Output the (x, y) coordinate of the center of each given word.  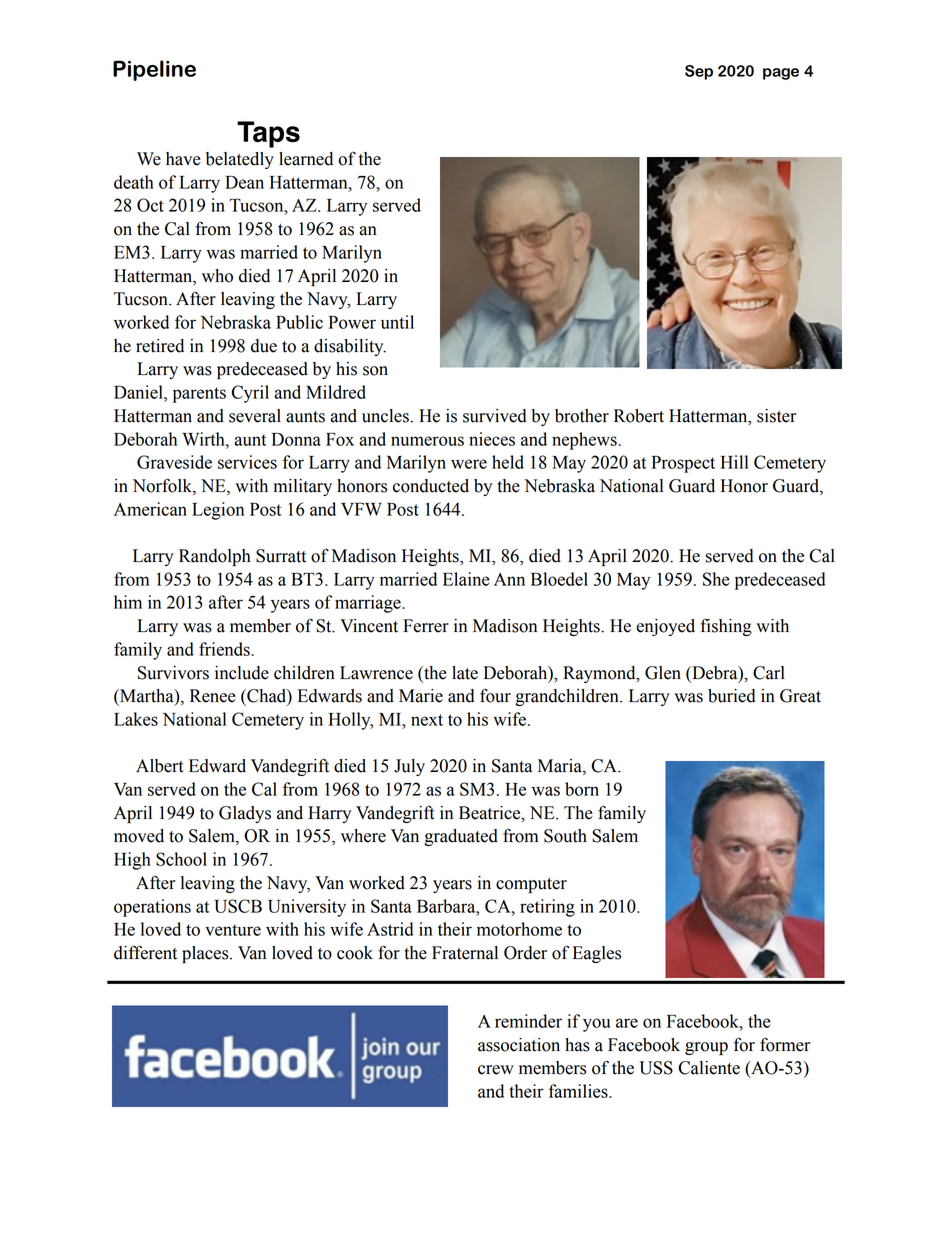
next (427, 720)
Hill (734, 462)
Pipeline (154, 70)
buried (732, 696)
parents (199, 395)
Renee (213, 696)
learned (306, 159)
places (206, 954)
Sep (699, 72)
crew (496, 1070)
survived (495, 416)
